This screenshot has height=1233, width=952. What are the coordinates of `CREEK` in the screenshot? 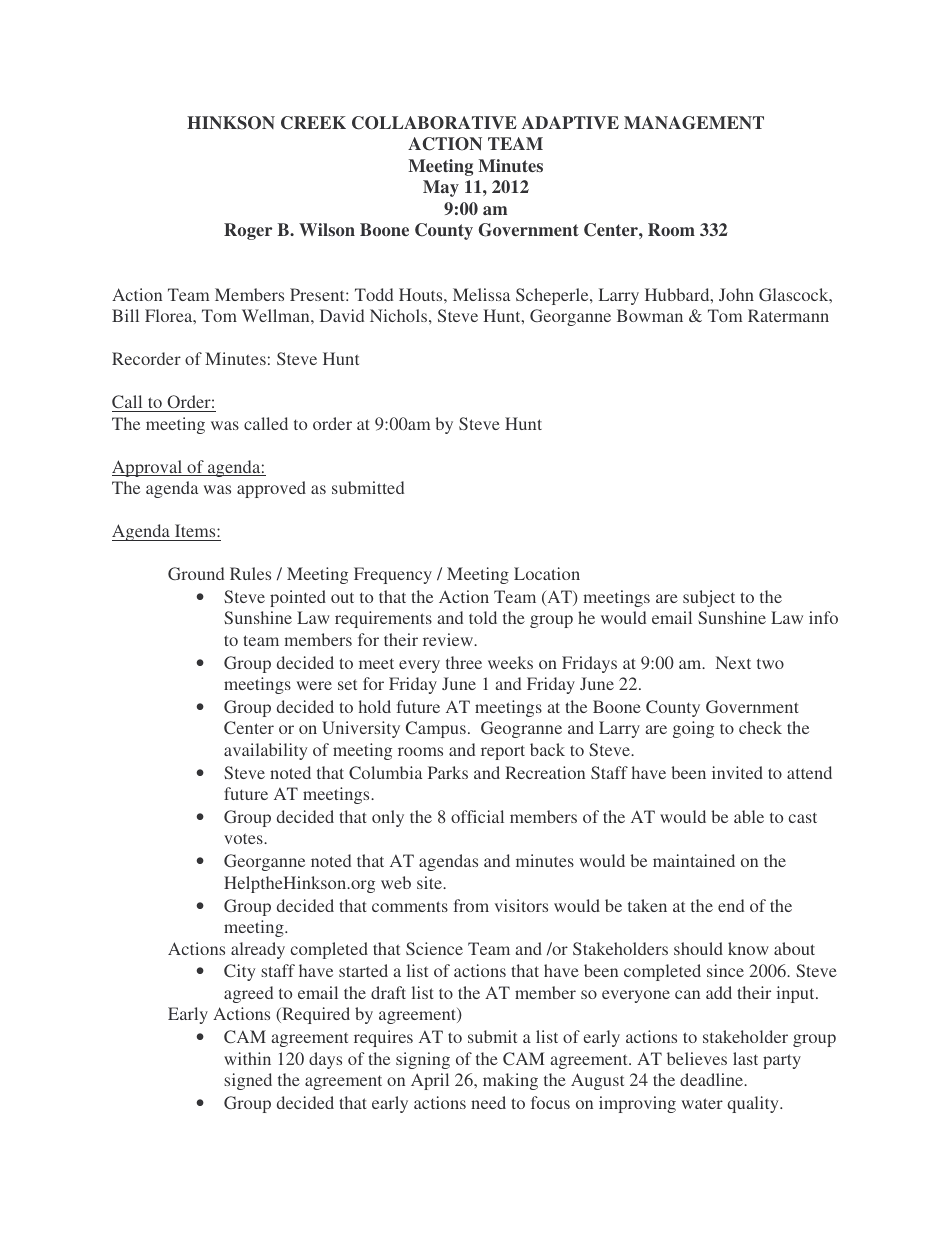 It's located at (313, 123).
